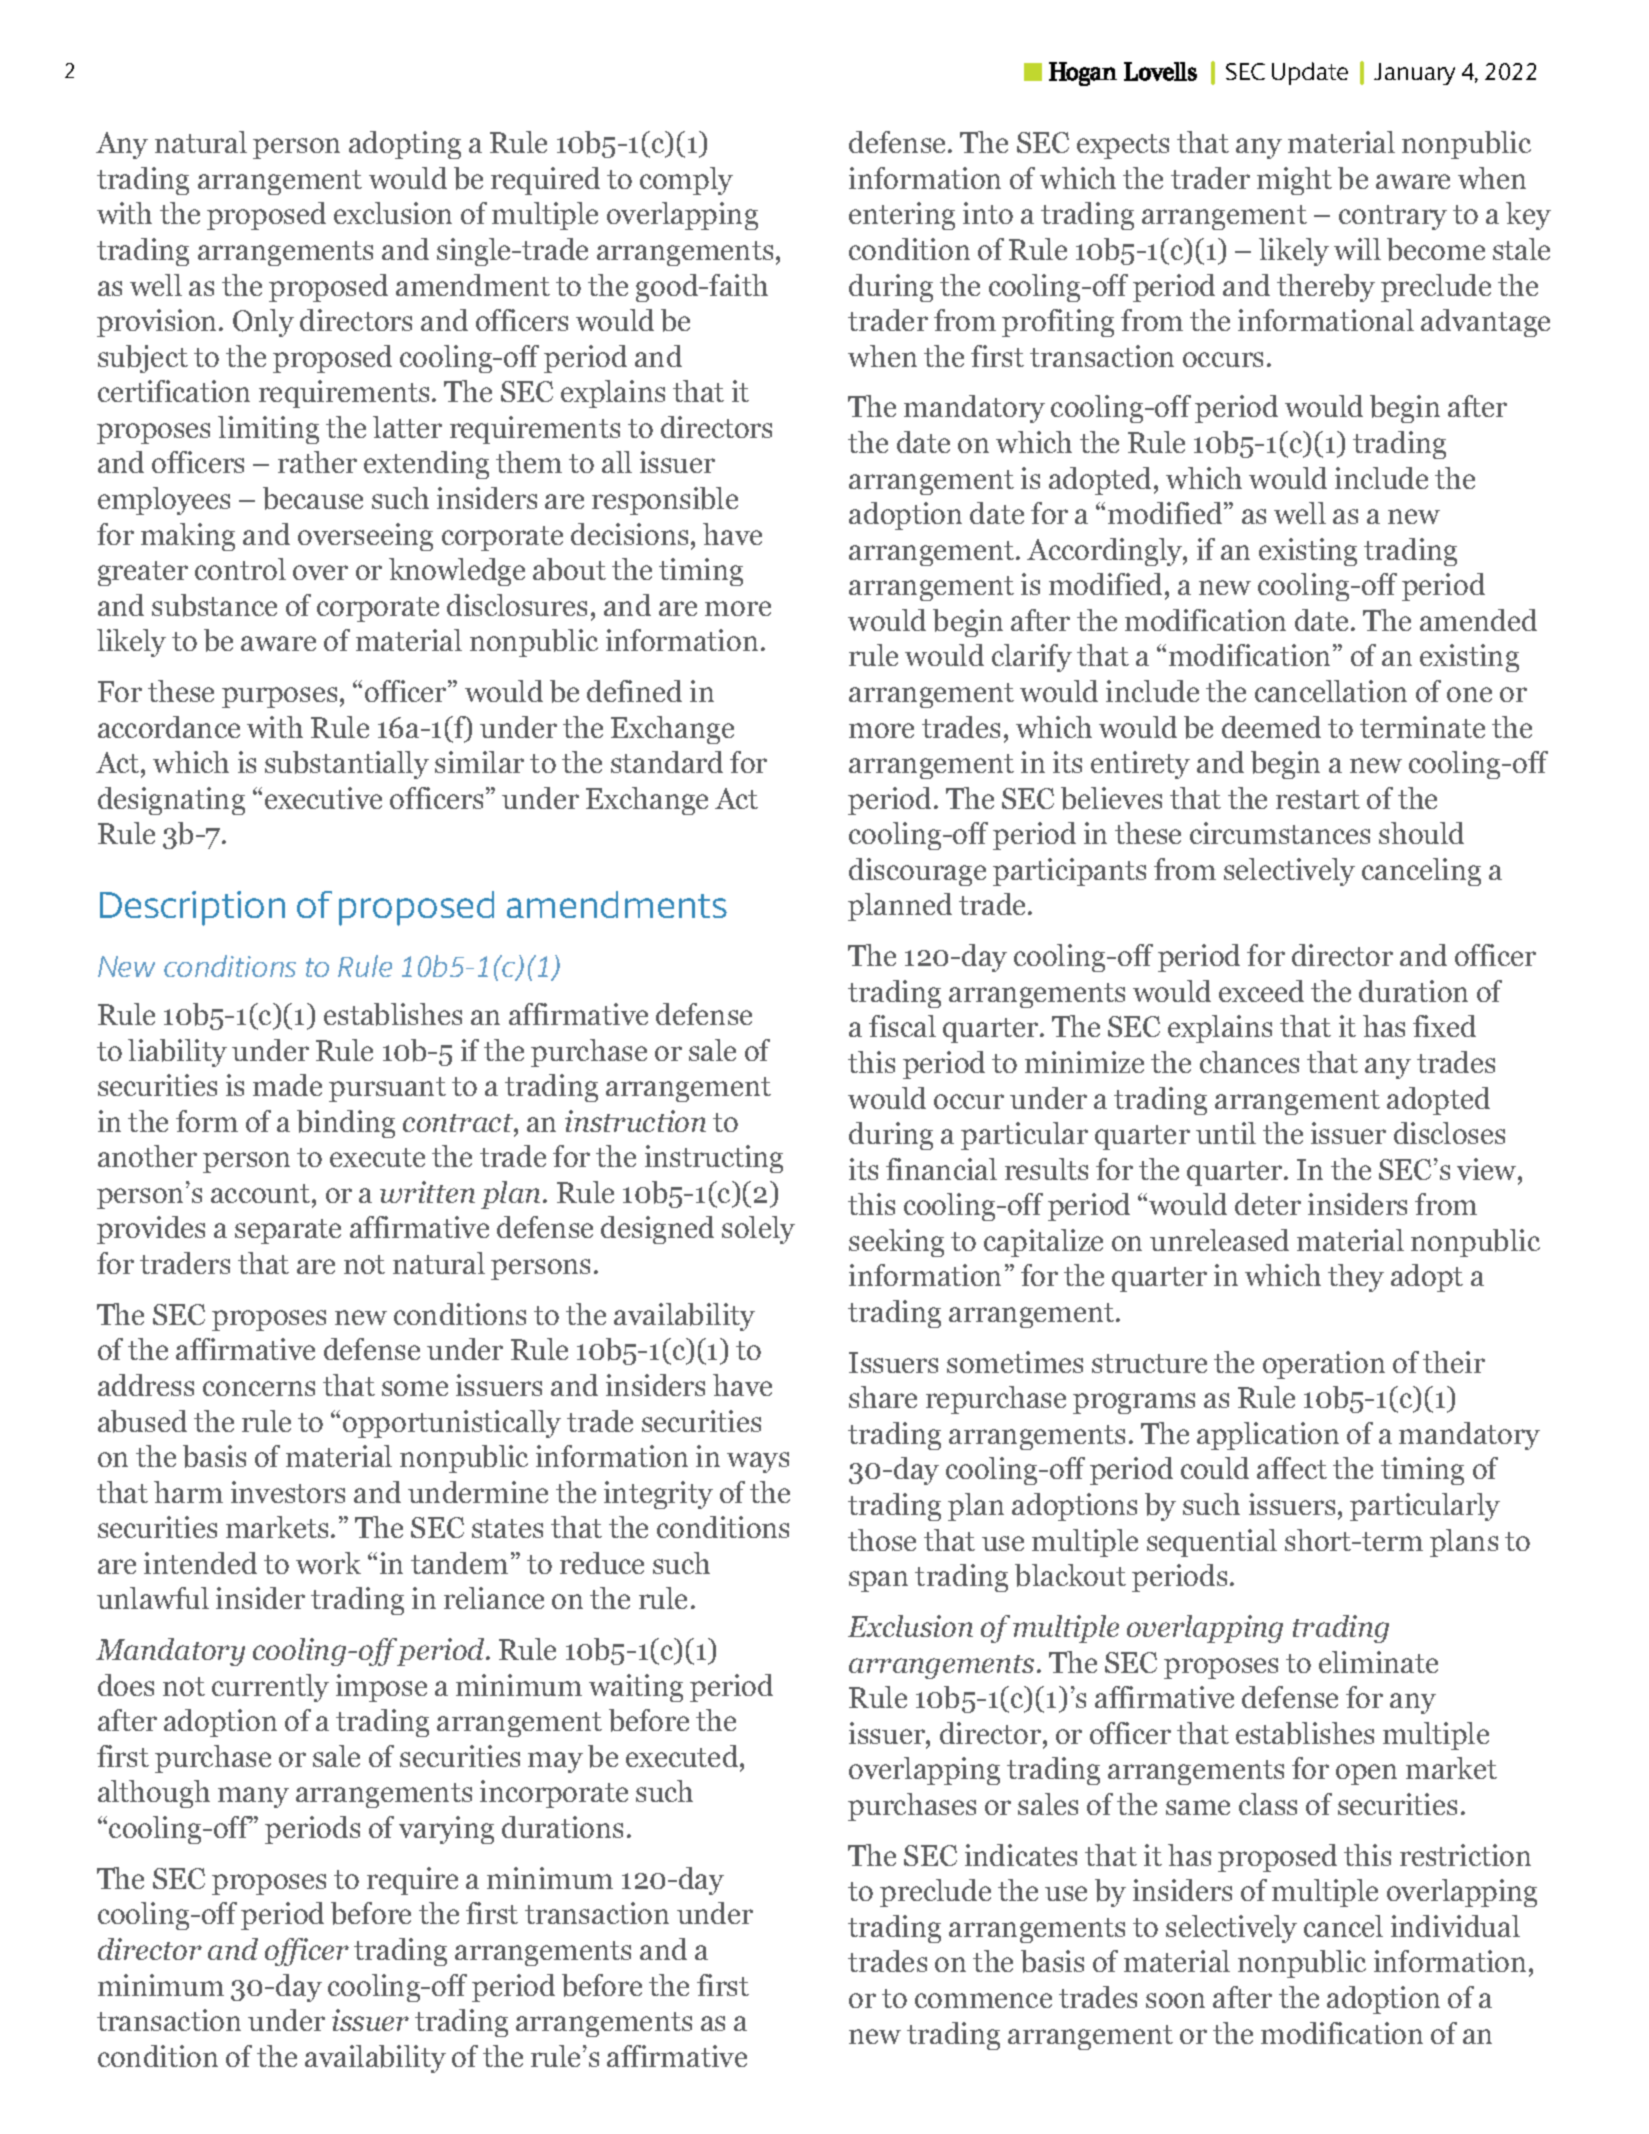 This page has height=2134, width=1649. What do you see at coordinates (287, 1085) in the page?
I see `made` at bounding box center [287, 1085].
